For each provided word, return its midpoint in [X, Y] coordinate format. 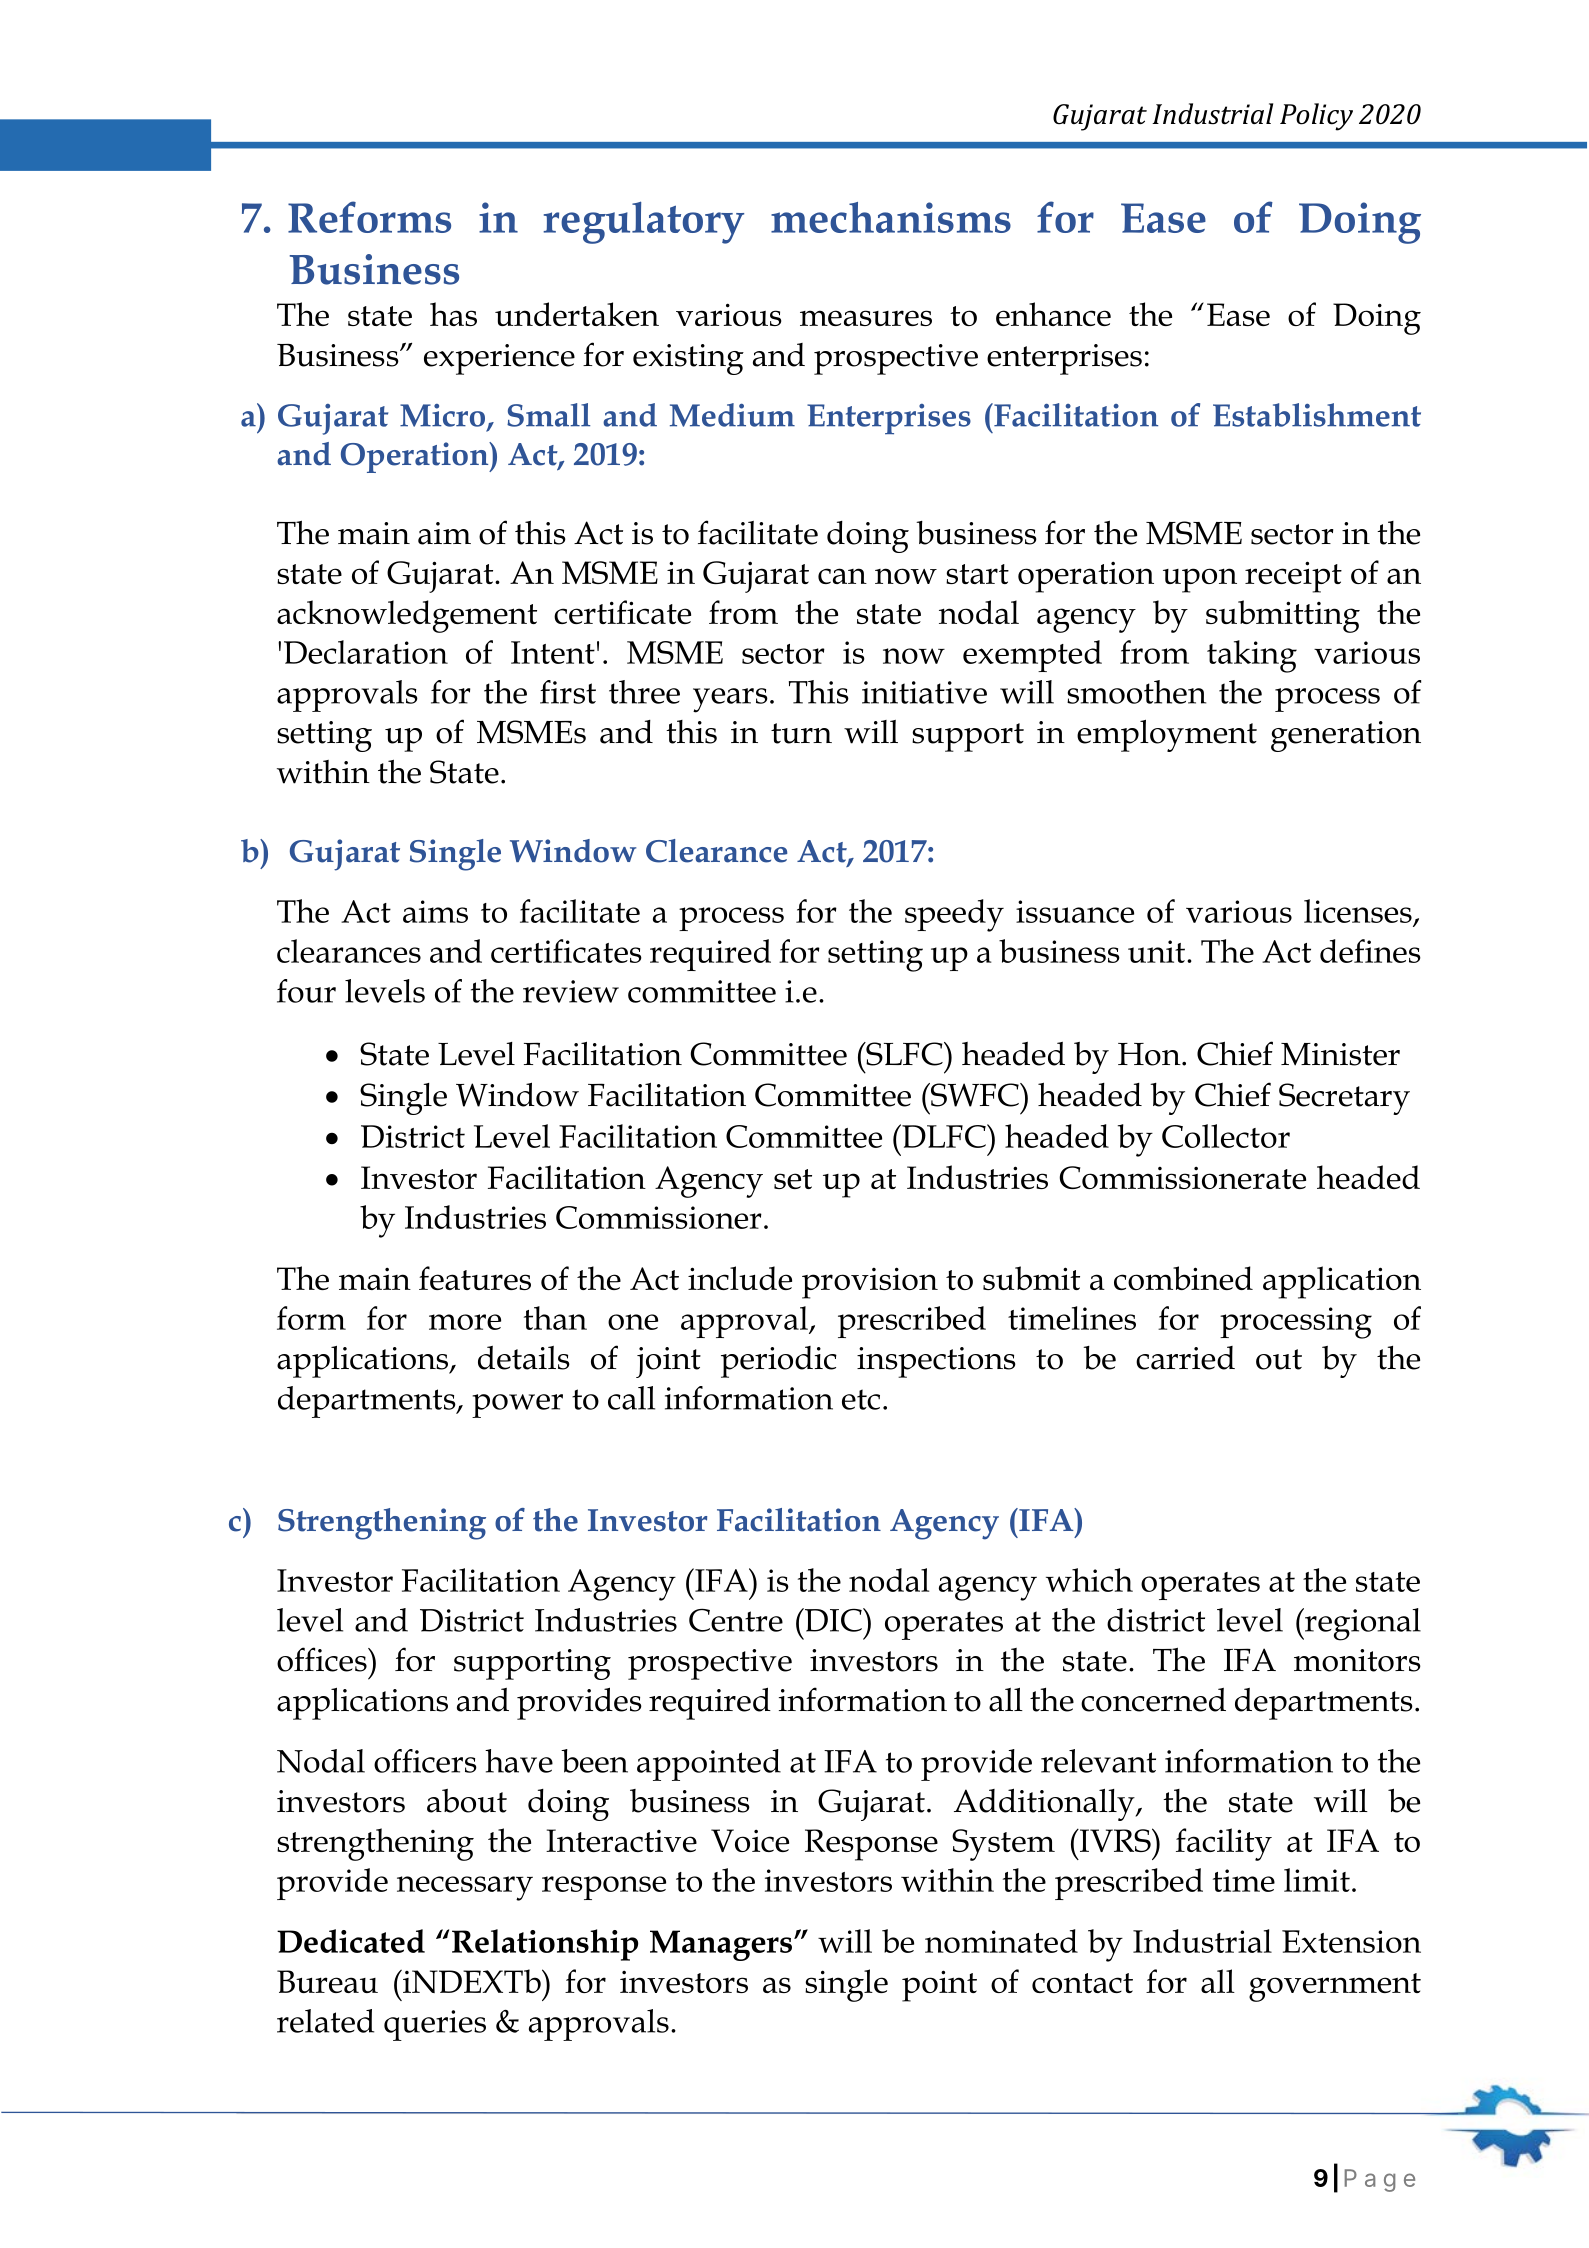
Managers [721, 1945]
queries [435, 2025]
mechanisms [891, 217]
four [306, 991]
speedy [954, 915]
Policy [1316, 117]
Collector [1226, 1136]
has [453, 314]
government [1335, 1987]
